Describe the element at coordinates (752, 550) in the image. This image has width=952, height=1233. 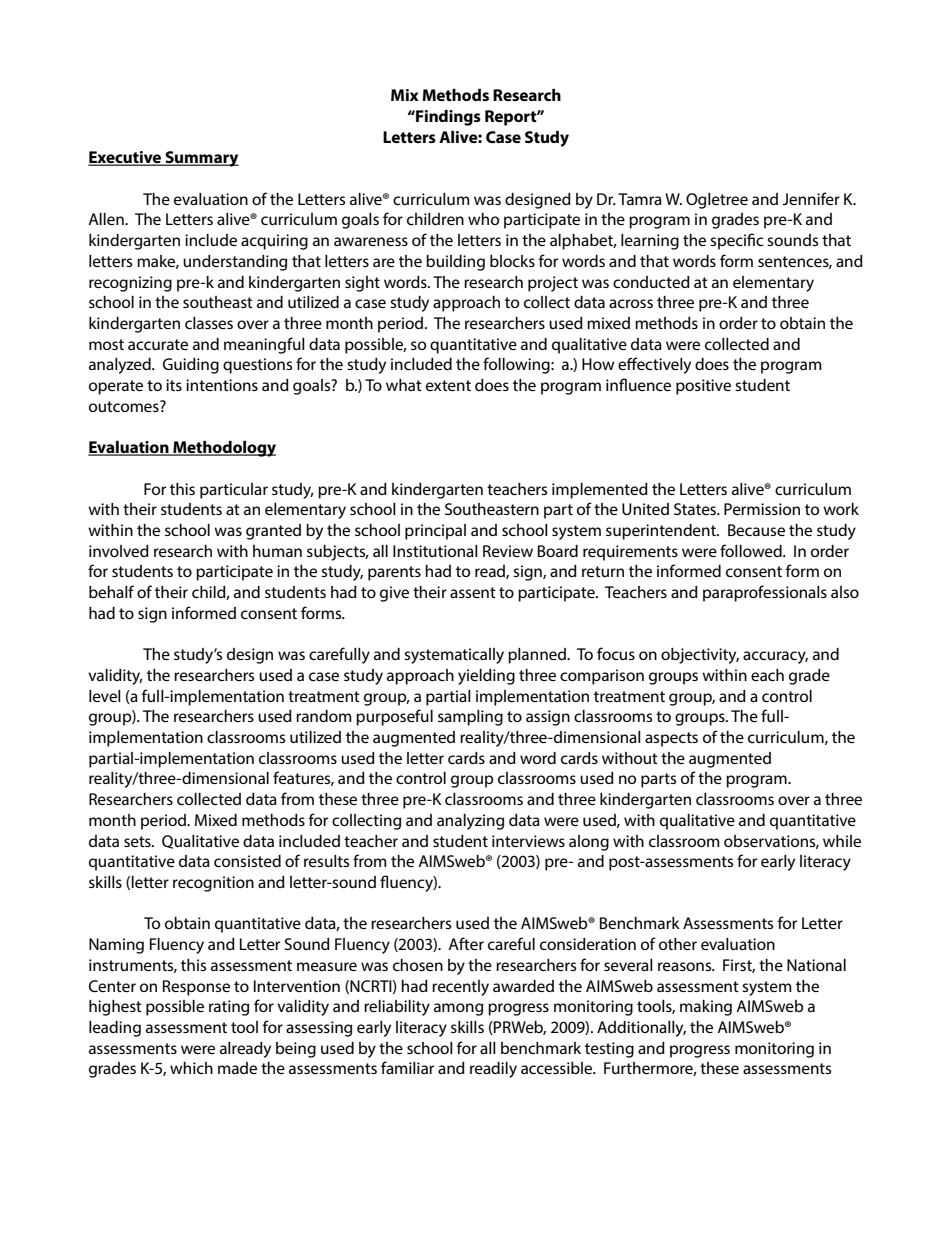
I see `followed` at that location.
